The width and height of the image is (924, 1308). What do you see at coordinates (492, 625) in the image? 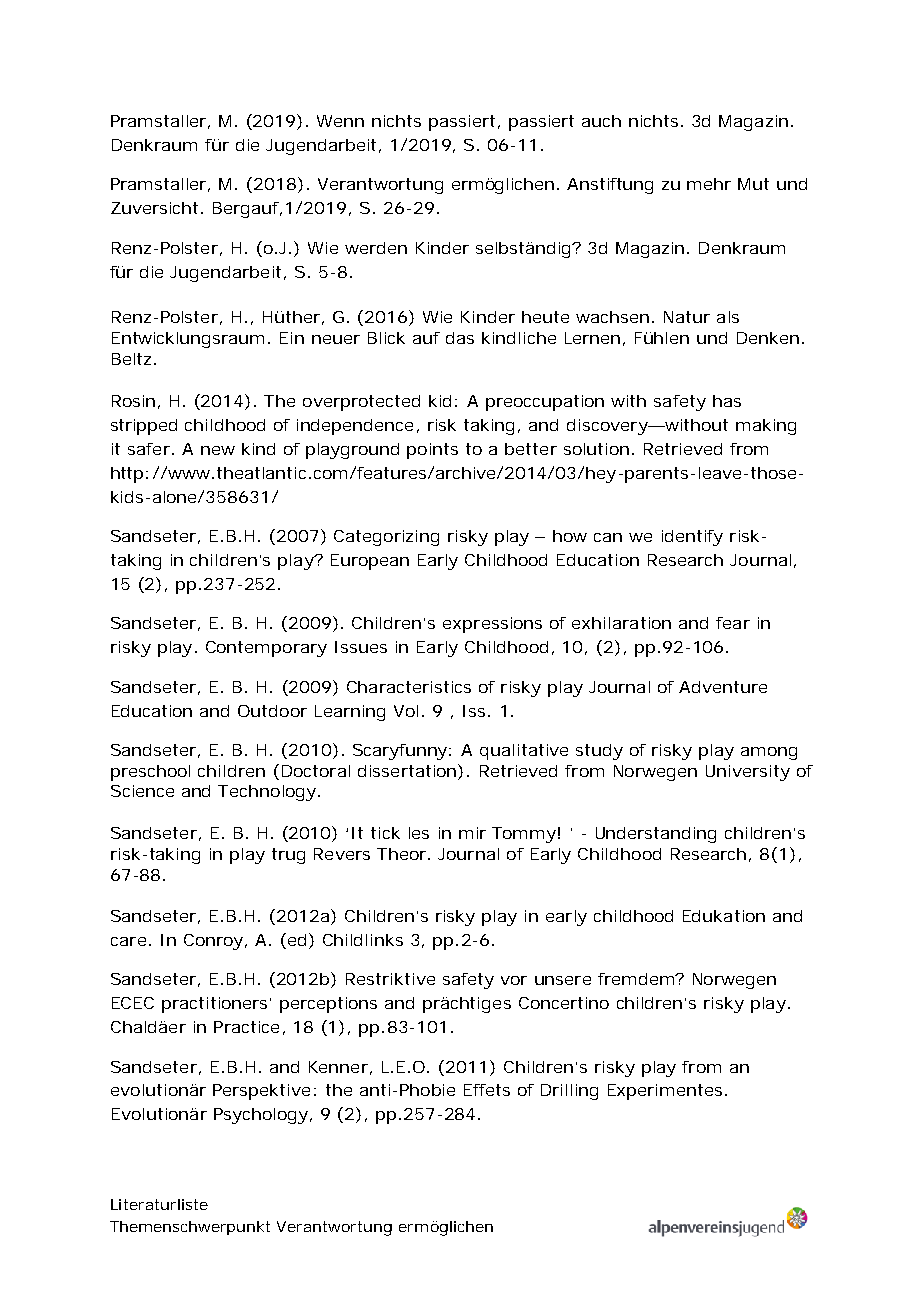
I see `expressions` at bounding box center [492, 625].
